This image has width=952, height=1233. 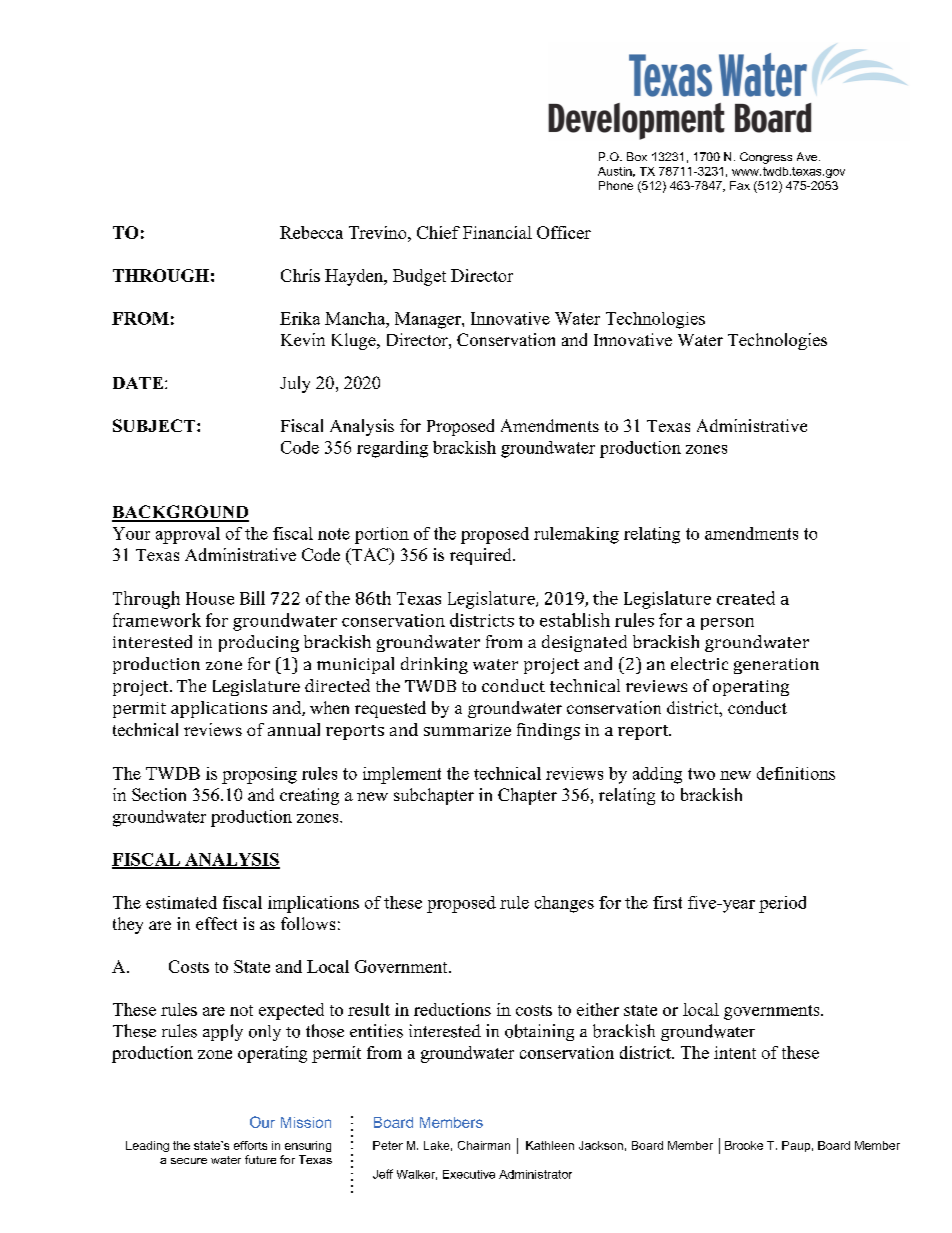 I want to click on drinking, so click(x=434, y=665).
